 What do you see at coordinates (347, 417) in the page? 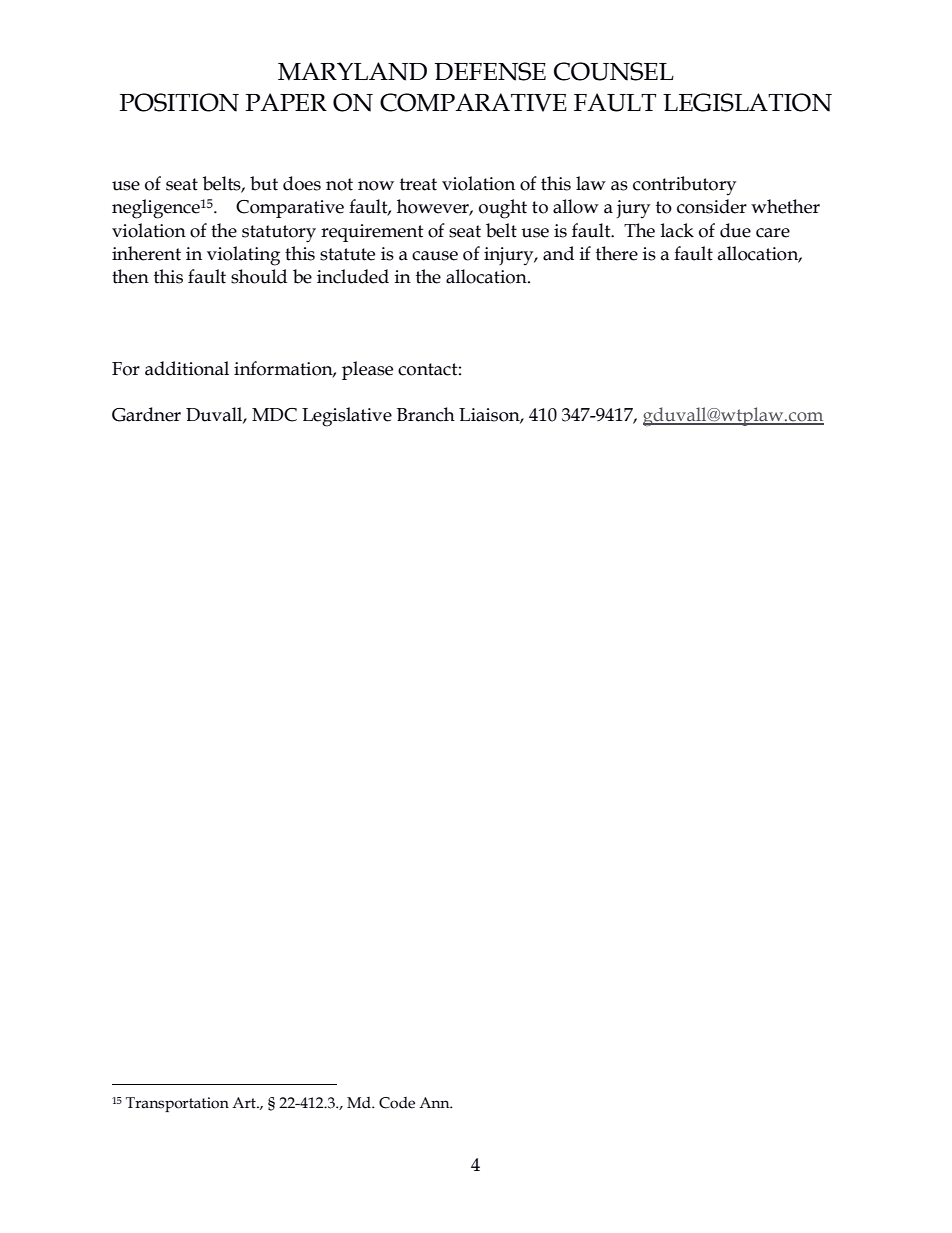
I see `Legislative` at bounding box center [347, 417].
